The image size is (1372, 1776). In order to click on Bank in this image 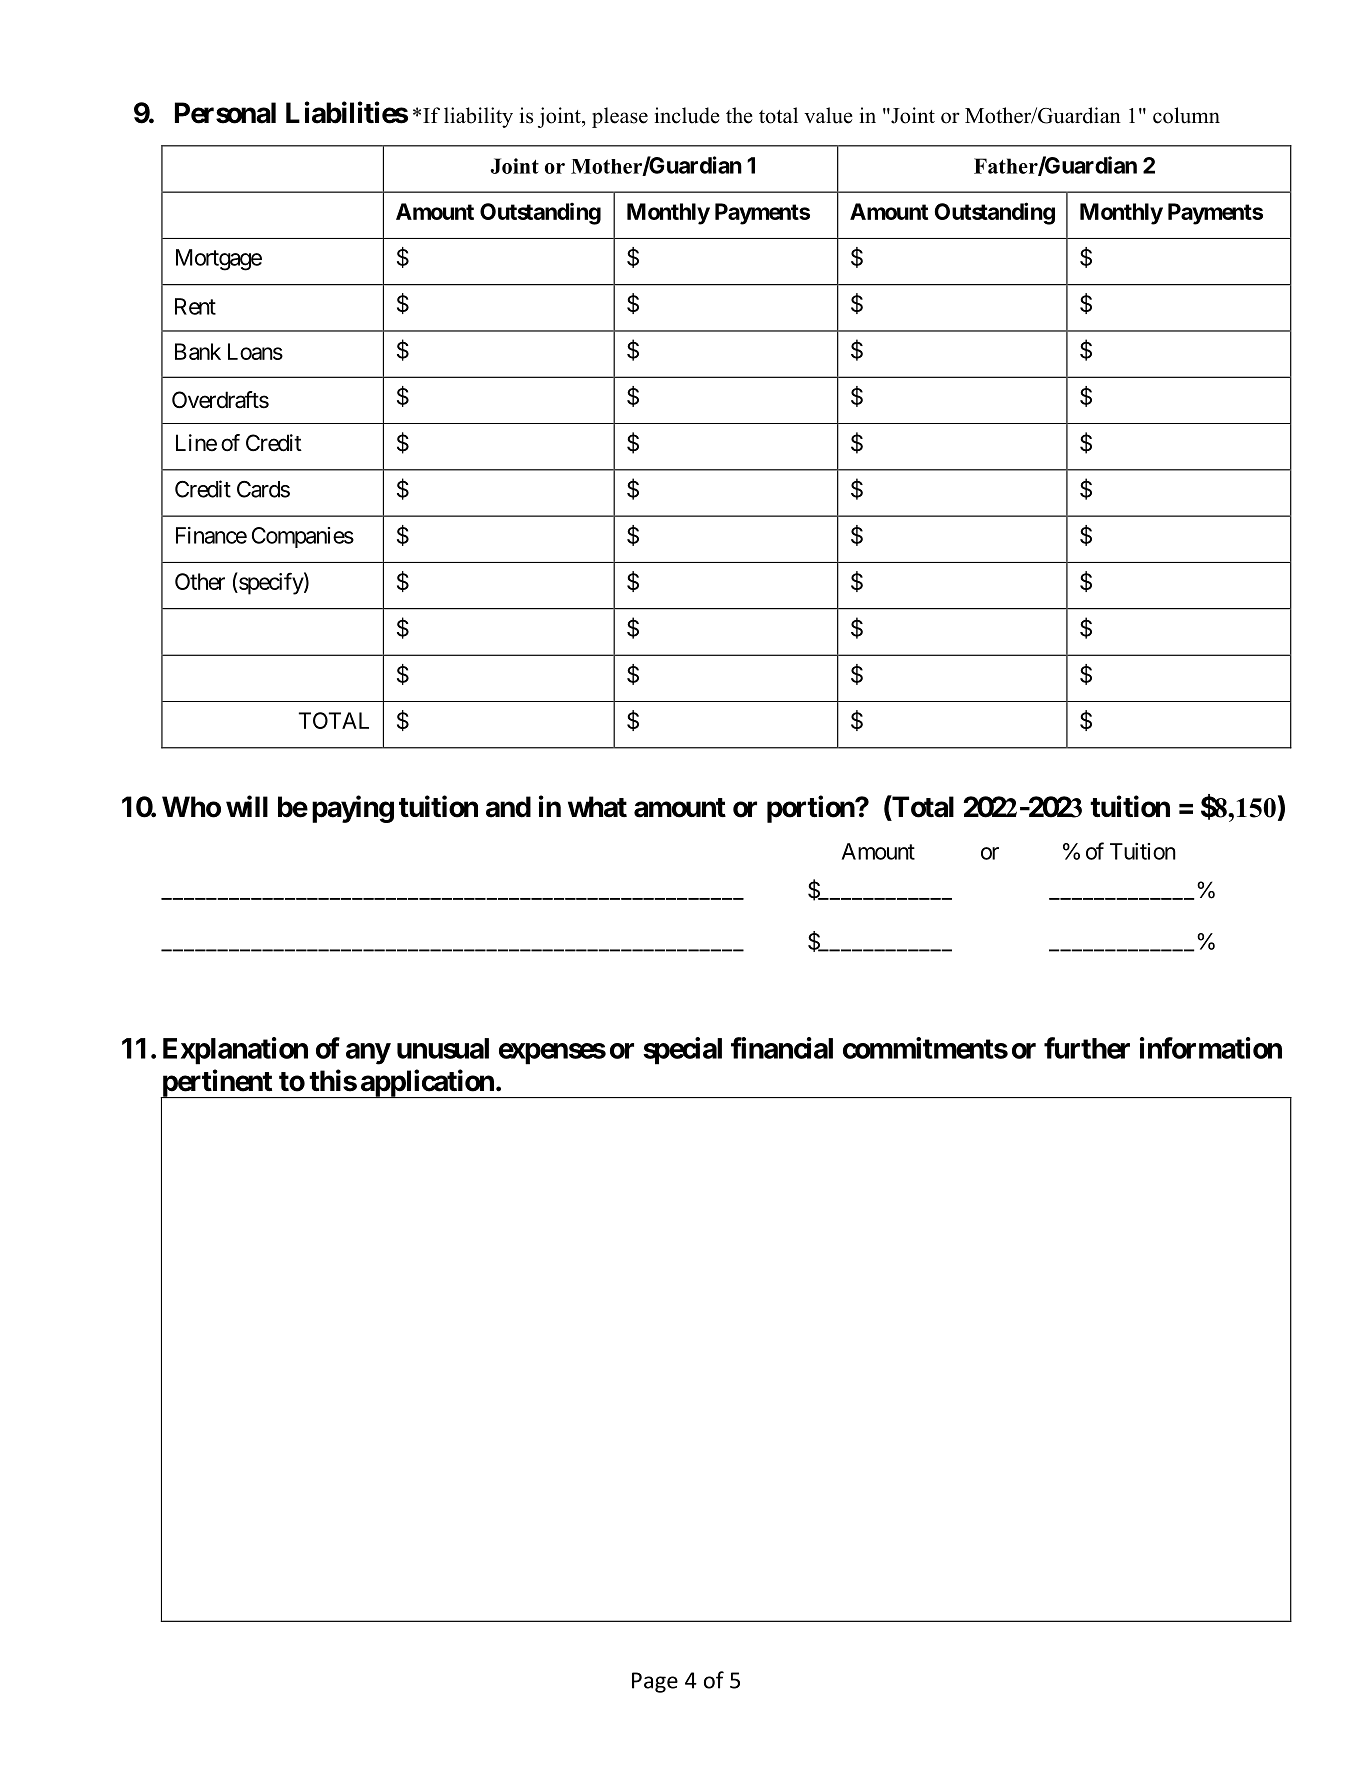, I will do `click(198, 351)`.
